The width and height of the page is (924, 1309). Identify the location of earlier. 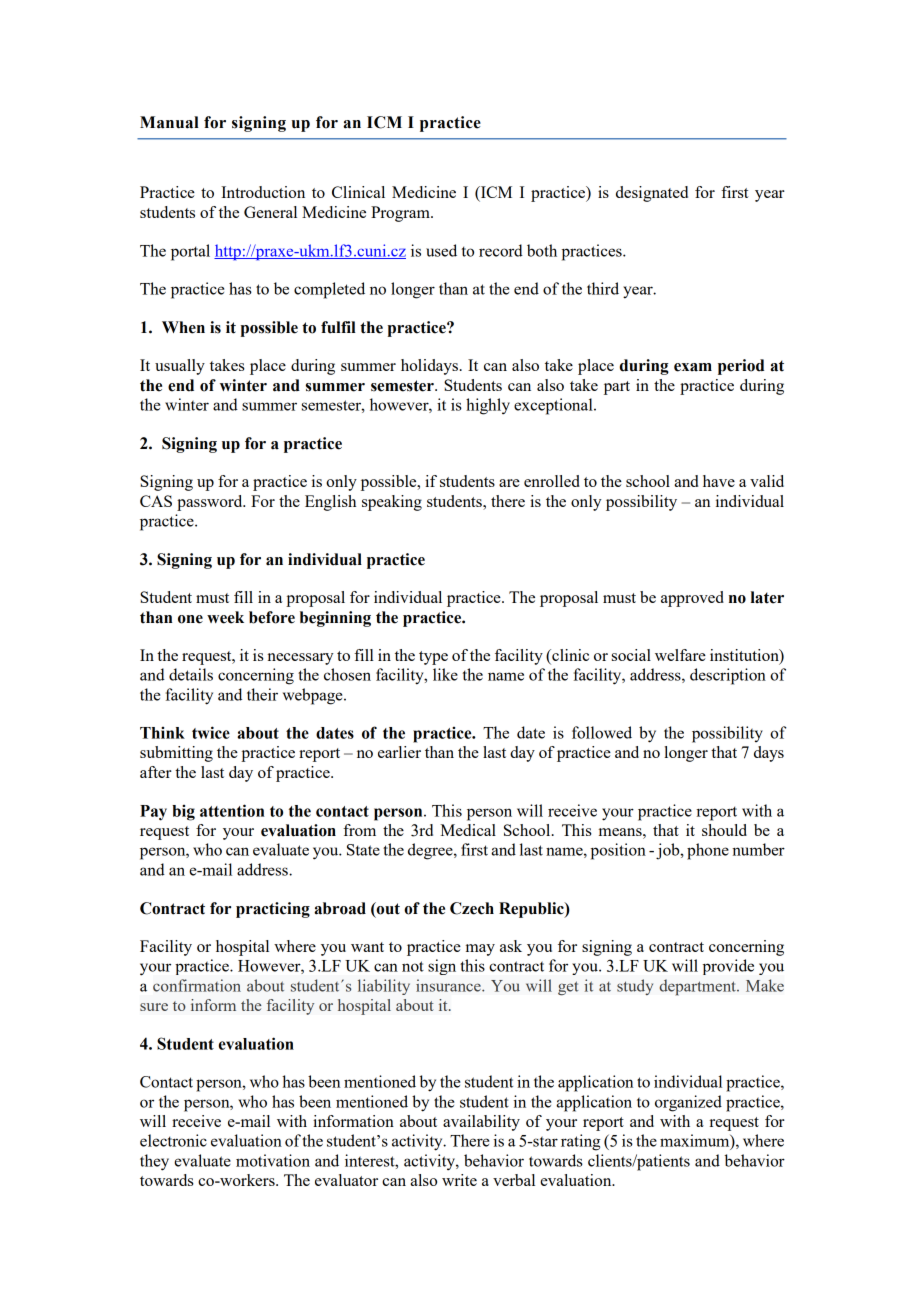
(399, 752).
